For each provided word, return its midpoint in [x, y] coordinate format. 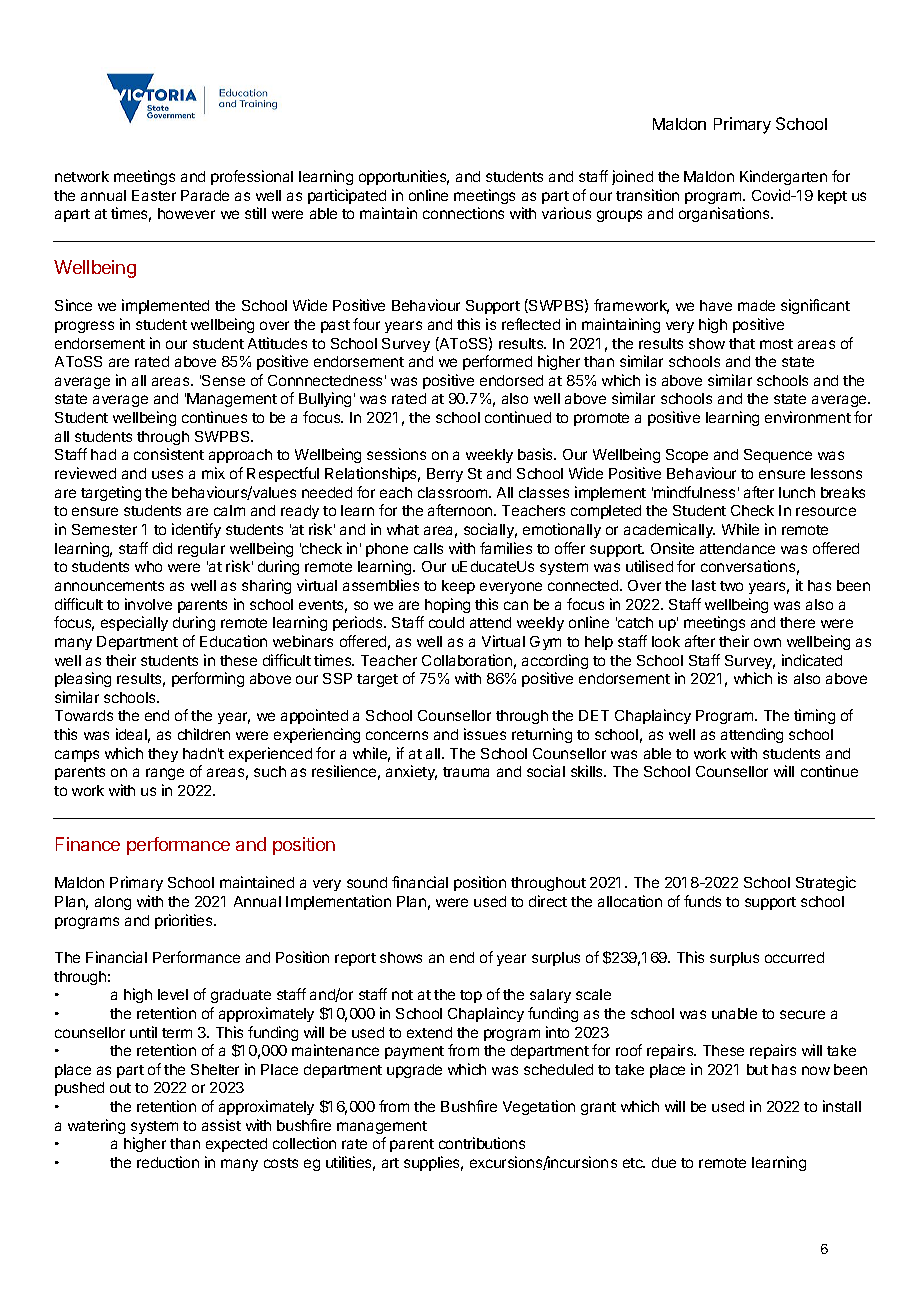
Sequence [778, 456]
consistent [169, 454]
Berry [445, 475]
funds [702, 901]
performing [208, 679]
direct [548, 901]
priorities [185, 921]
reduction [168, 1162]
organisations [725, 214]
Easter [154, 195]
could [446, 622]
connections [463, 213]
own [767, 642]
